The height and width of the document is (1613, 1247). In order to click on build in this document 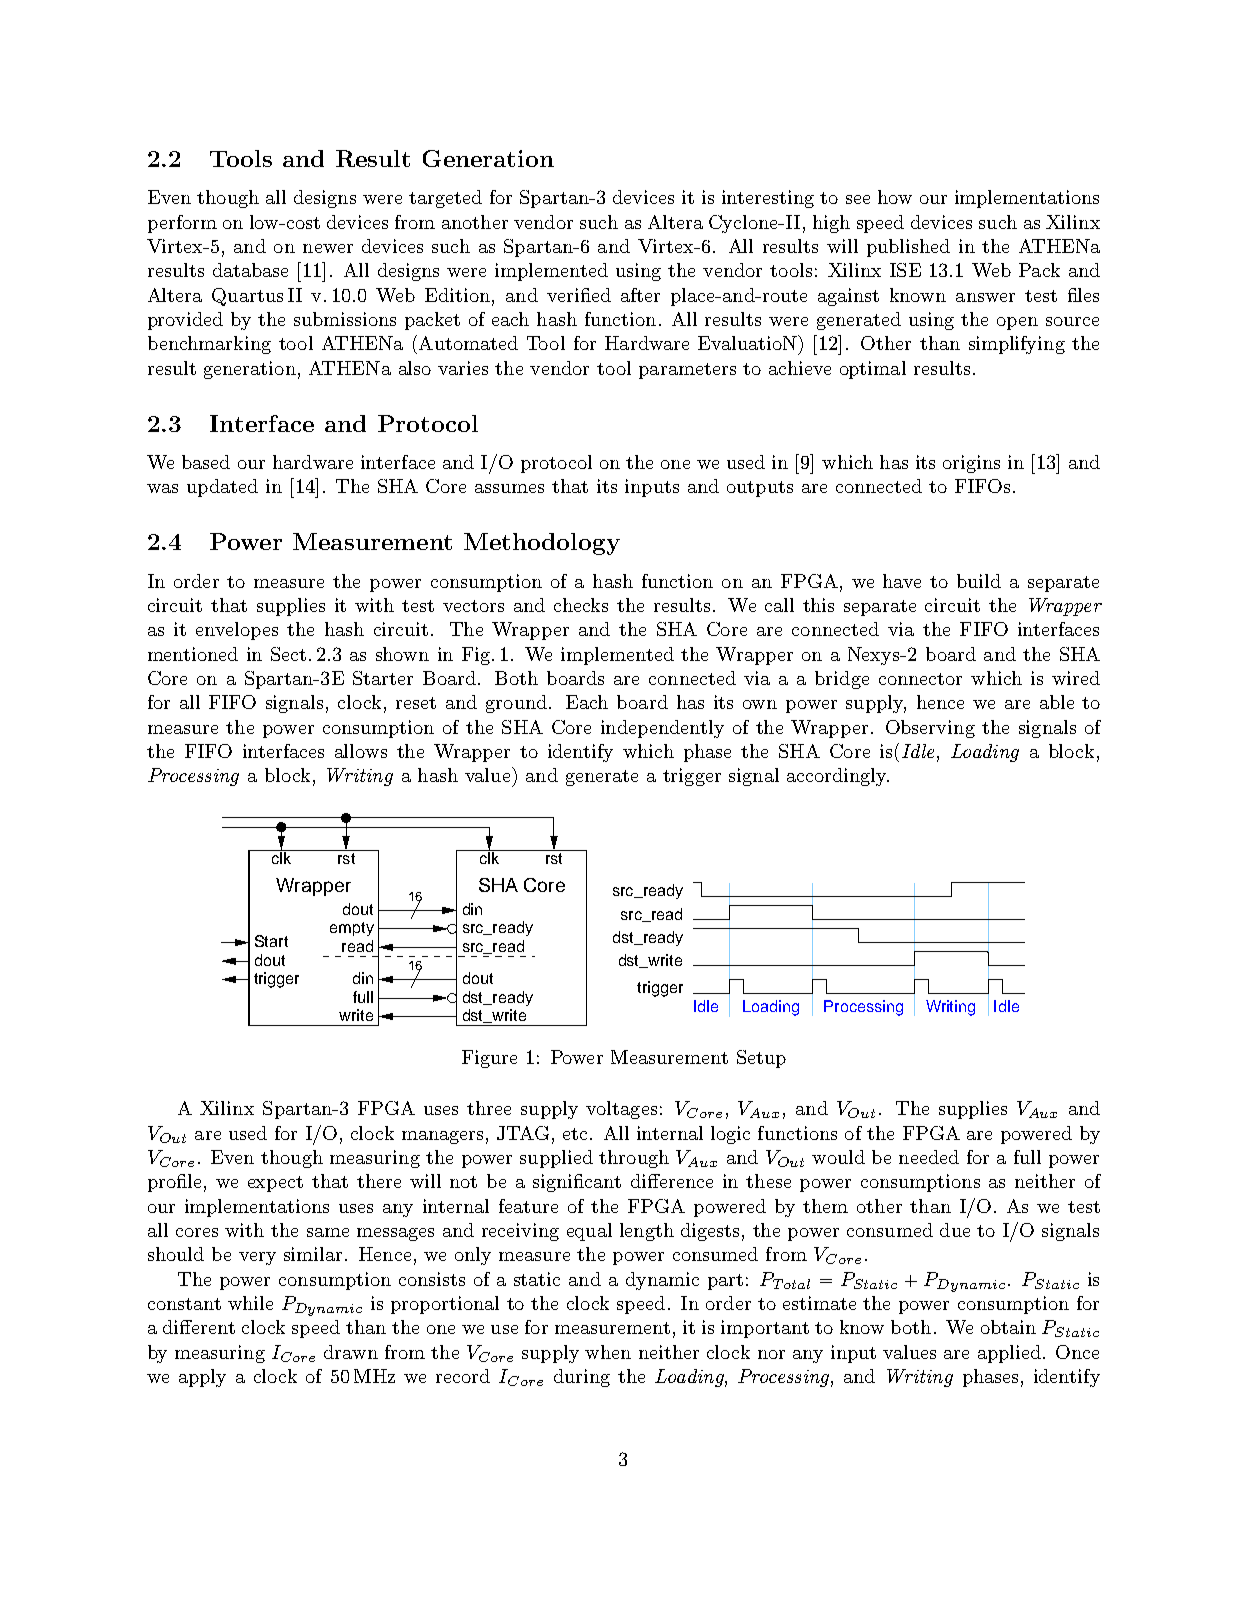, I will do `click(979, 581)`.
